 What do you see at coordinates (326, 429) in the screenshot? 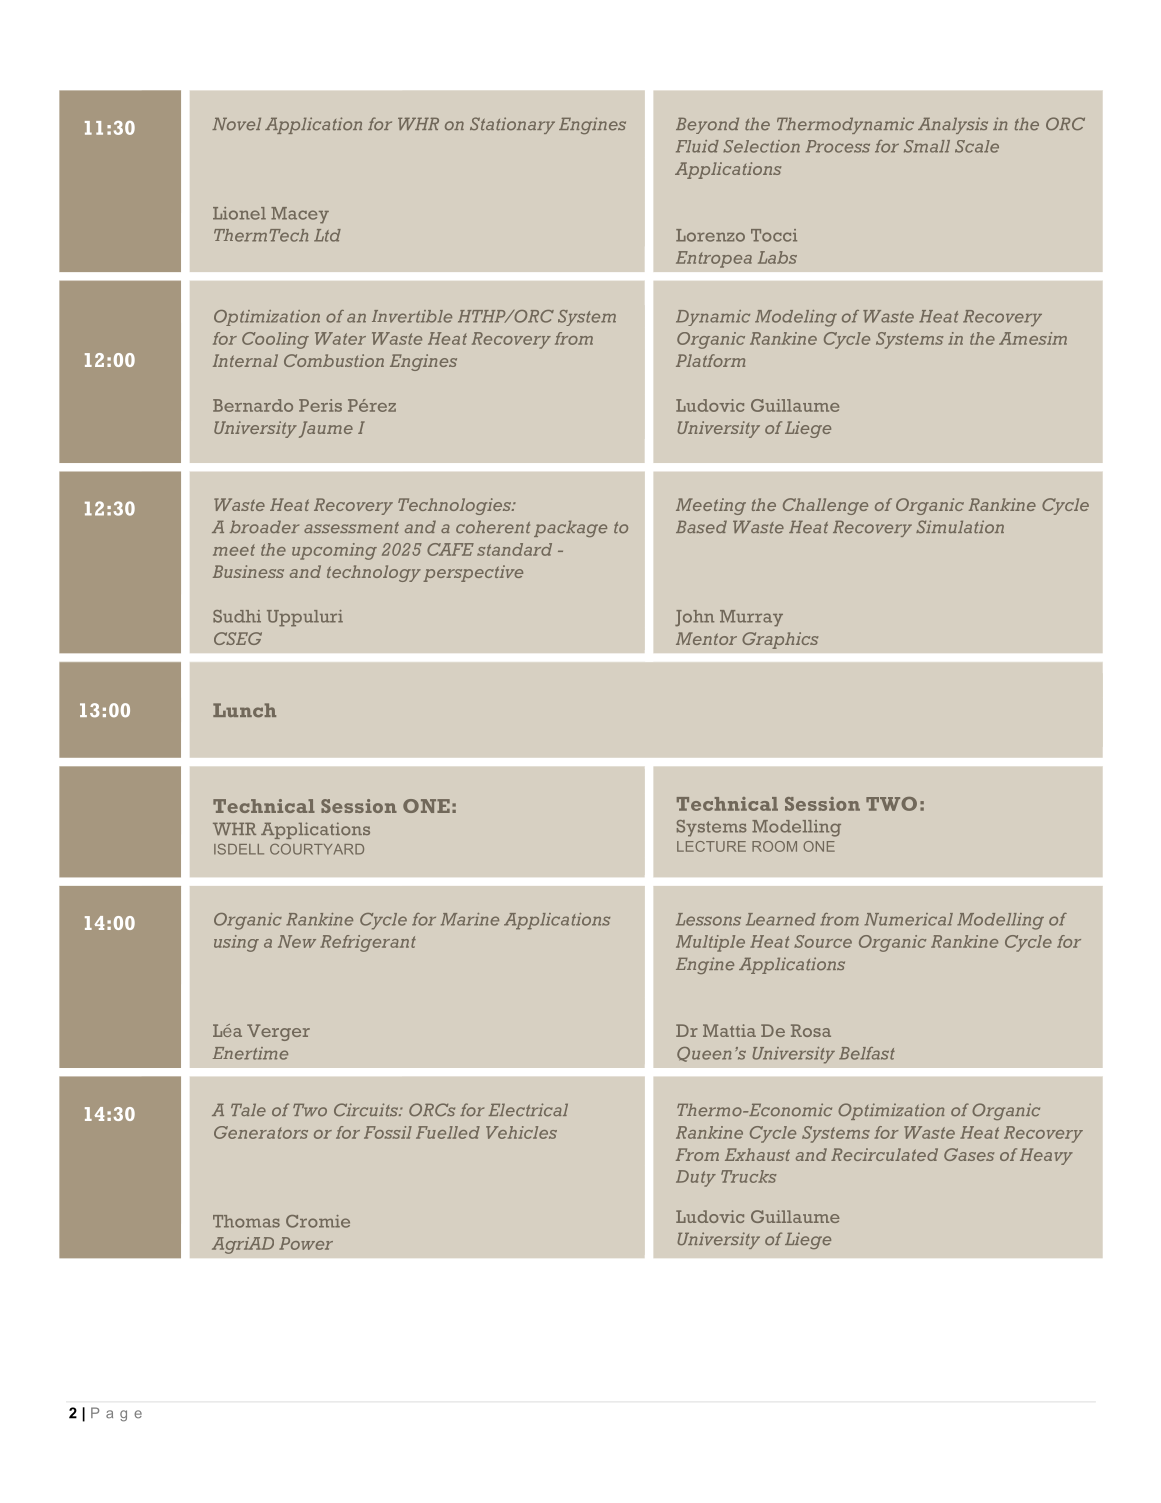
I see `Jaume` at bounding box center [326, 429].
